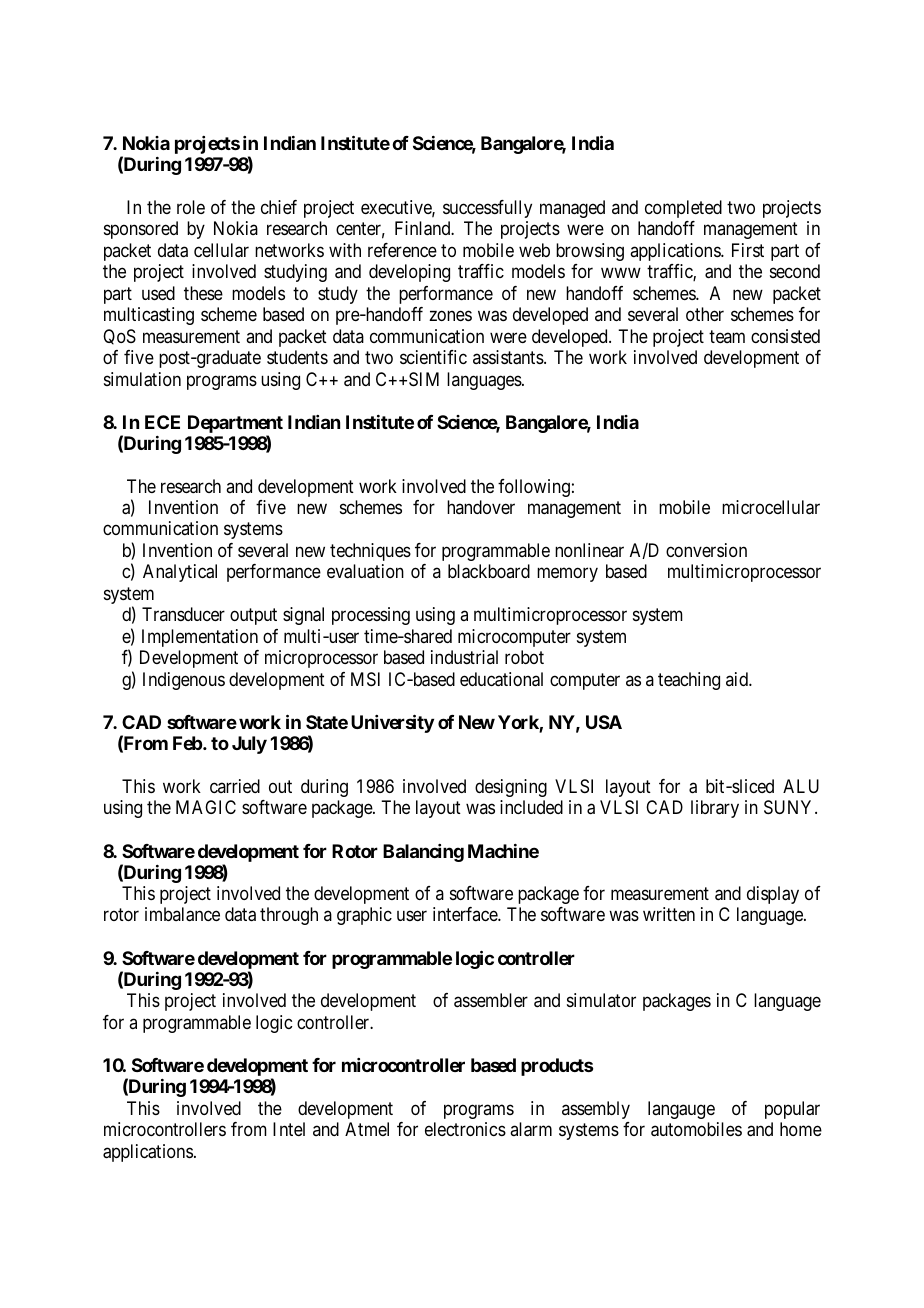  What do you see at coordinates (180, 573) in the image?
I see `Analytical` at bounding box center [180, 573].
